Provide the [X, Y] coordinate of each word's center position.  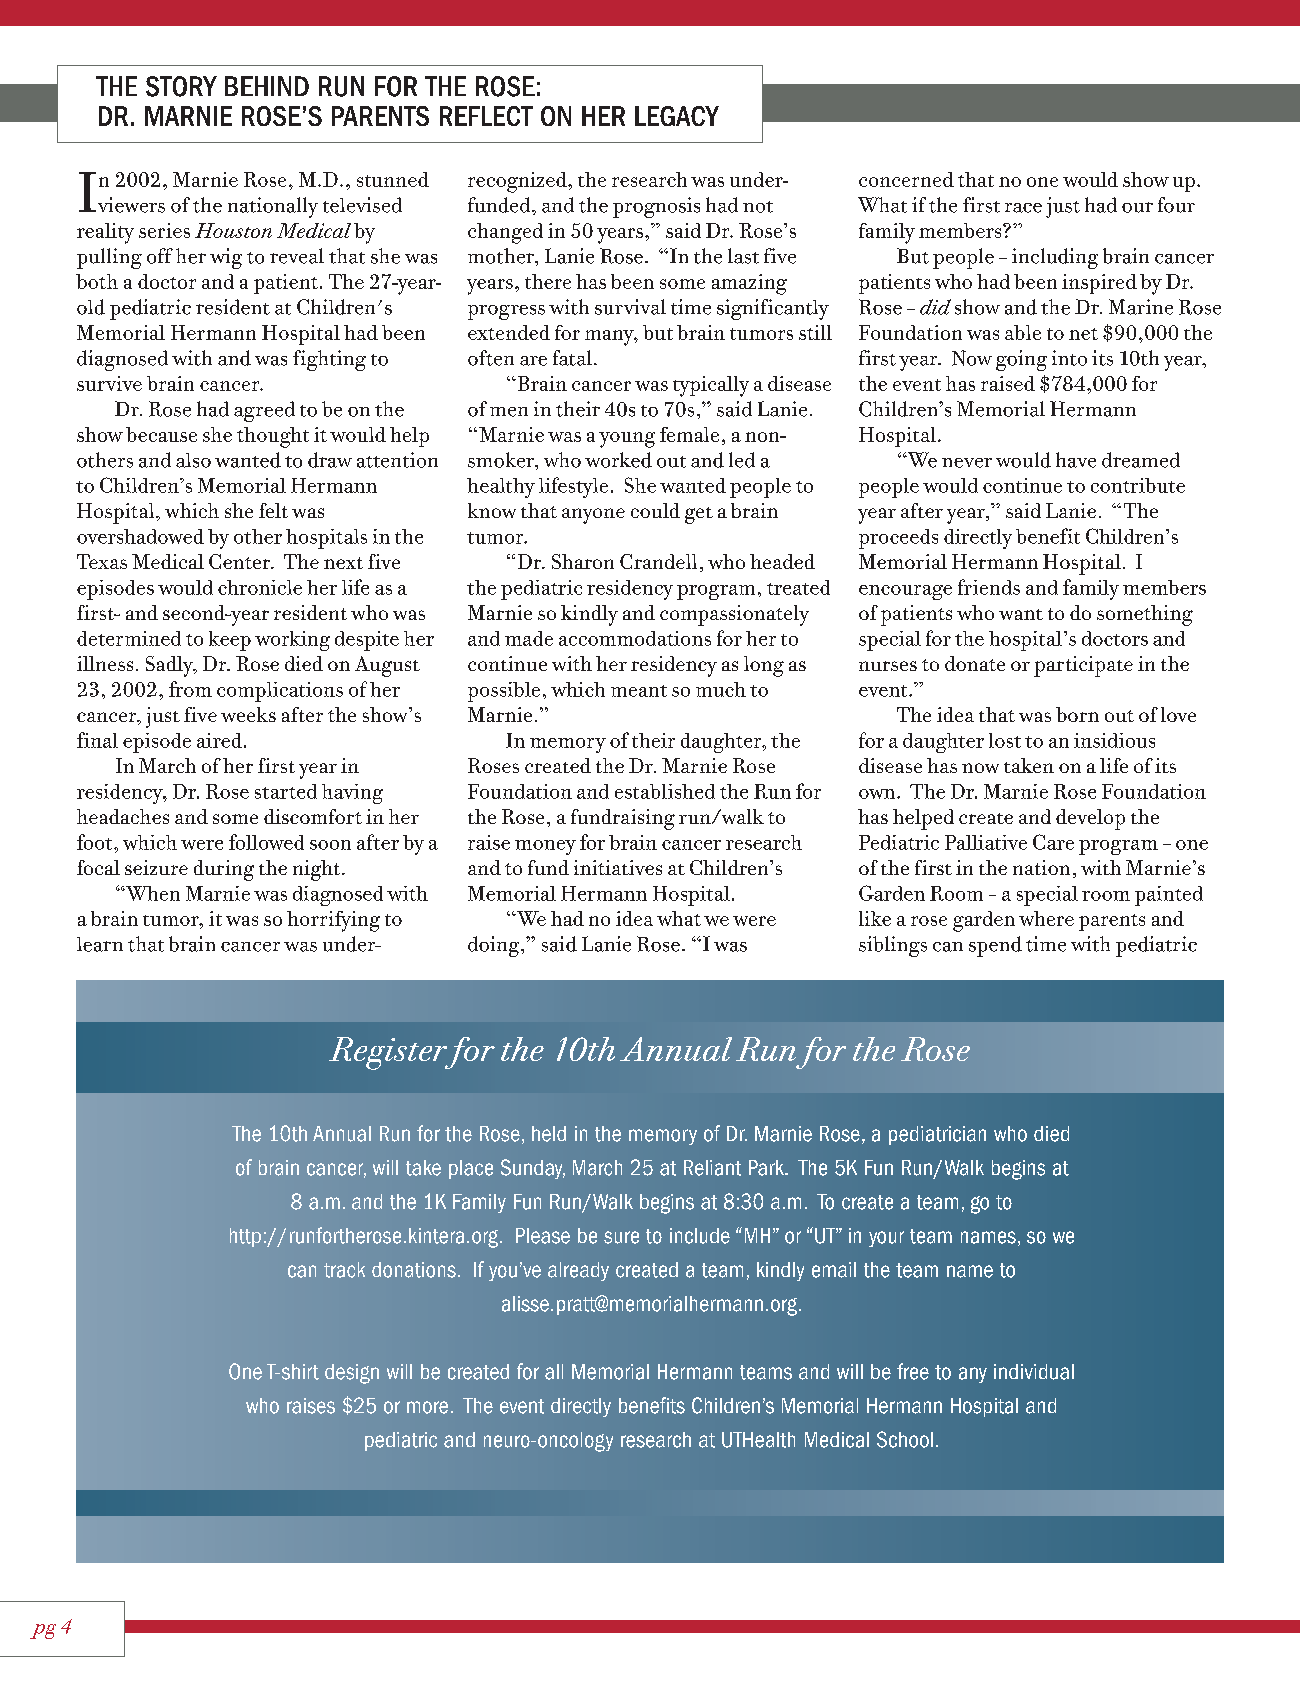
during [224, 870]
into [1069, 358]
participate [1083, 666]
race [1023, 208]
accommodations [635, 638]
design [352, 1374]
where [1046, 918]
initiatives [618, 867]
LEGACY [677, 116]
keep [230, 641]
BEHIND [267, 86]
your [886, 1239]
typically [711, 386]
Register [389, 1053]
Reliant [712, 1168]
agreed [264, 411]
